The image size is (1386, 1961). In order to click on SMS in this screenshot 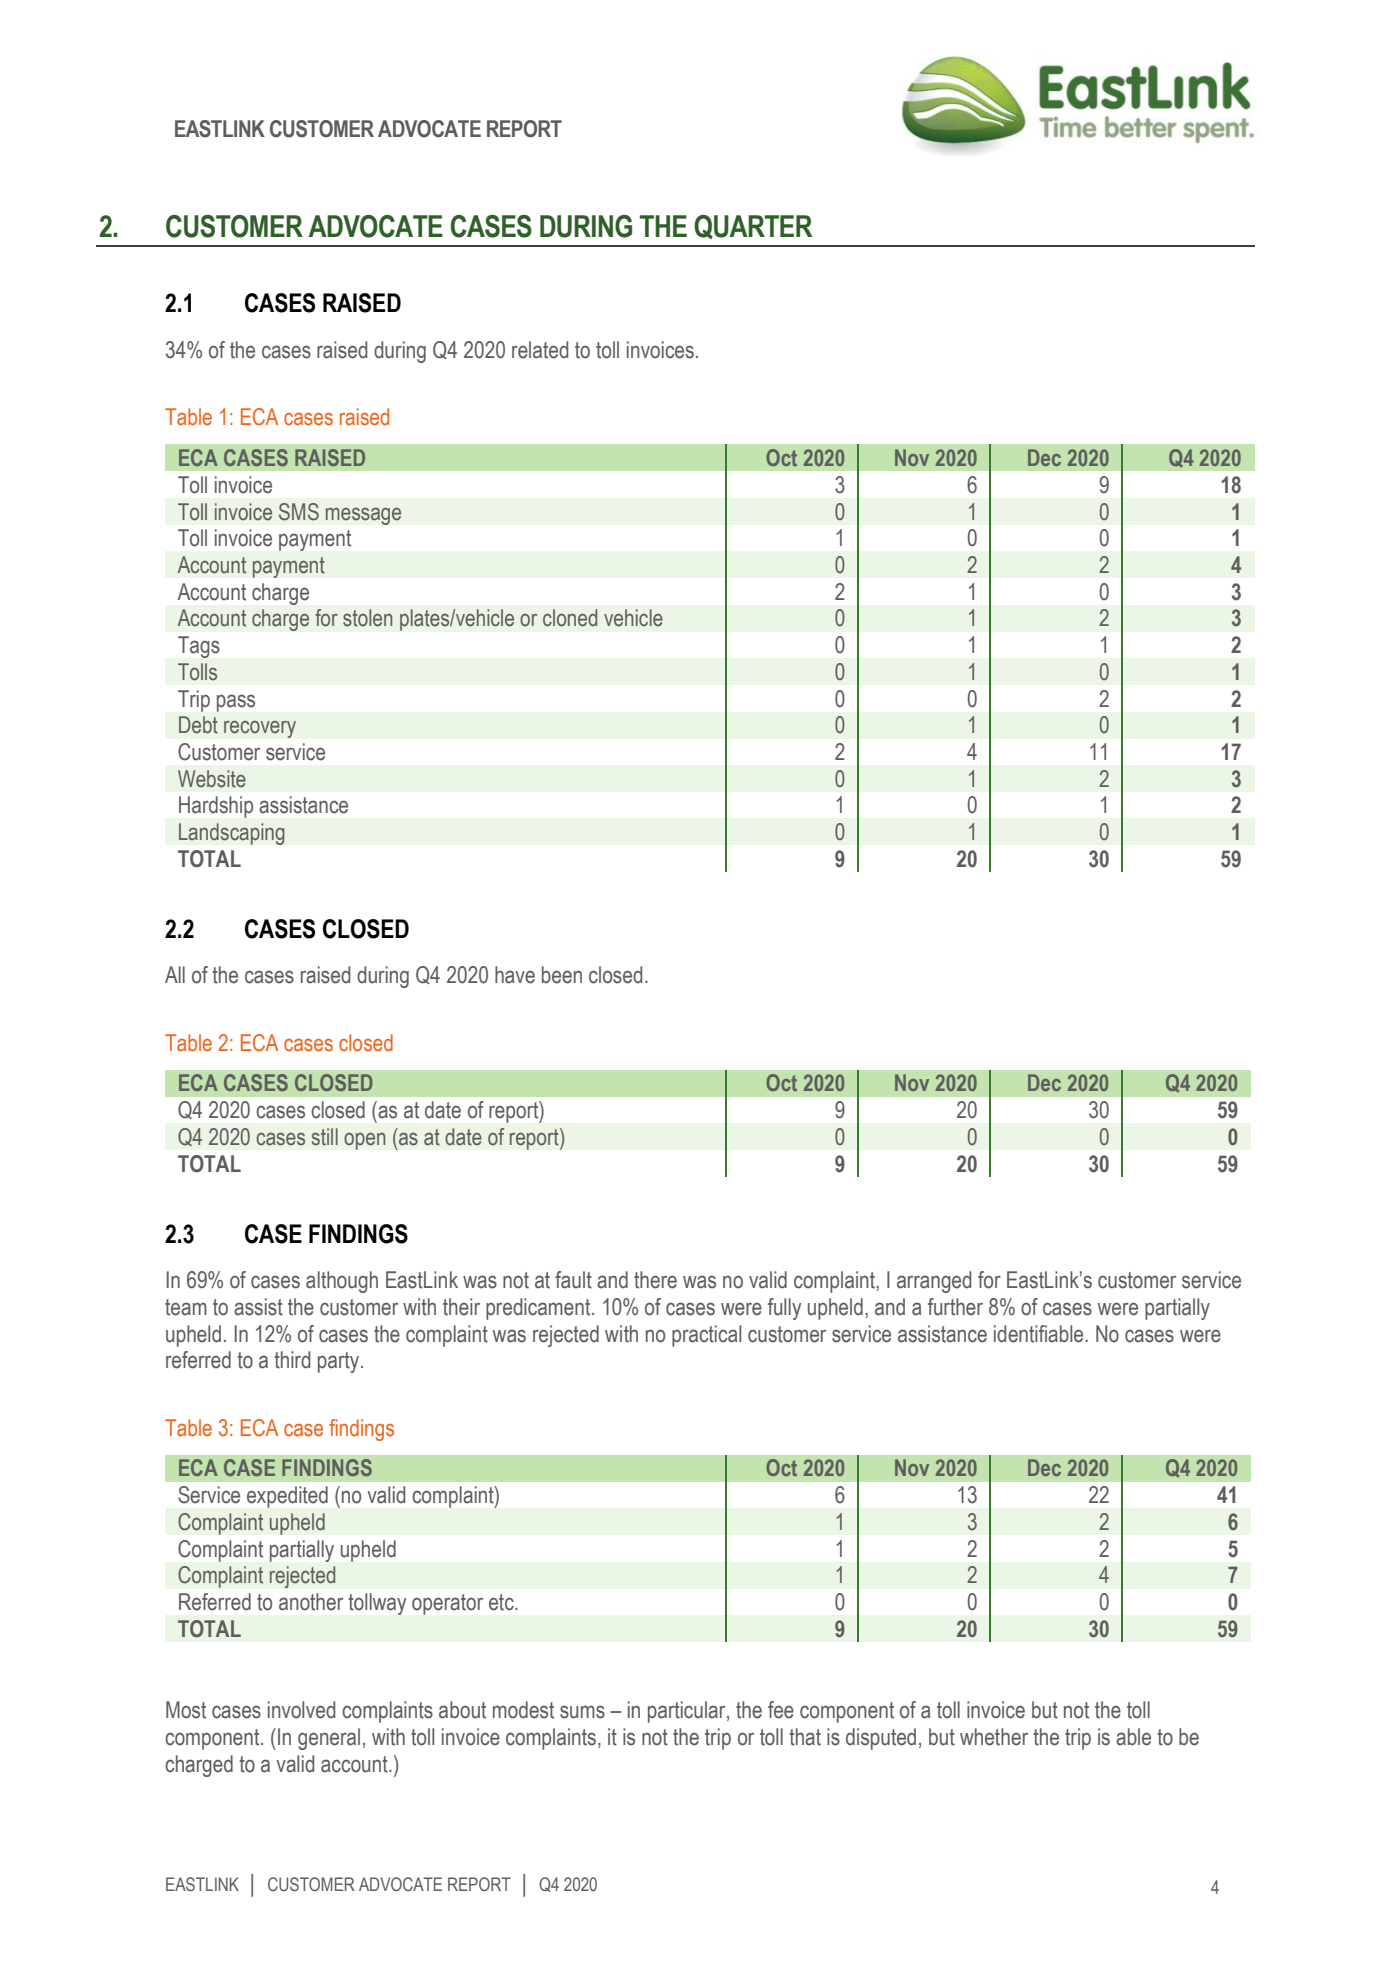, I will do `click(299, 512)`.
